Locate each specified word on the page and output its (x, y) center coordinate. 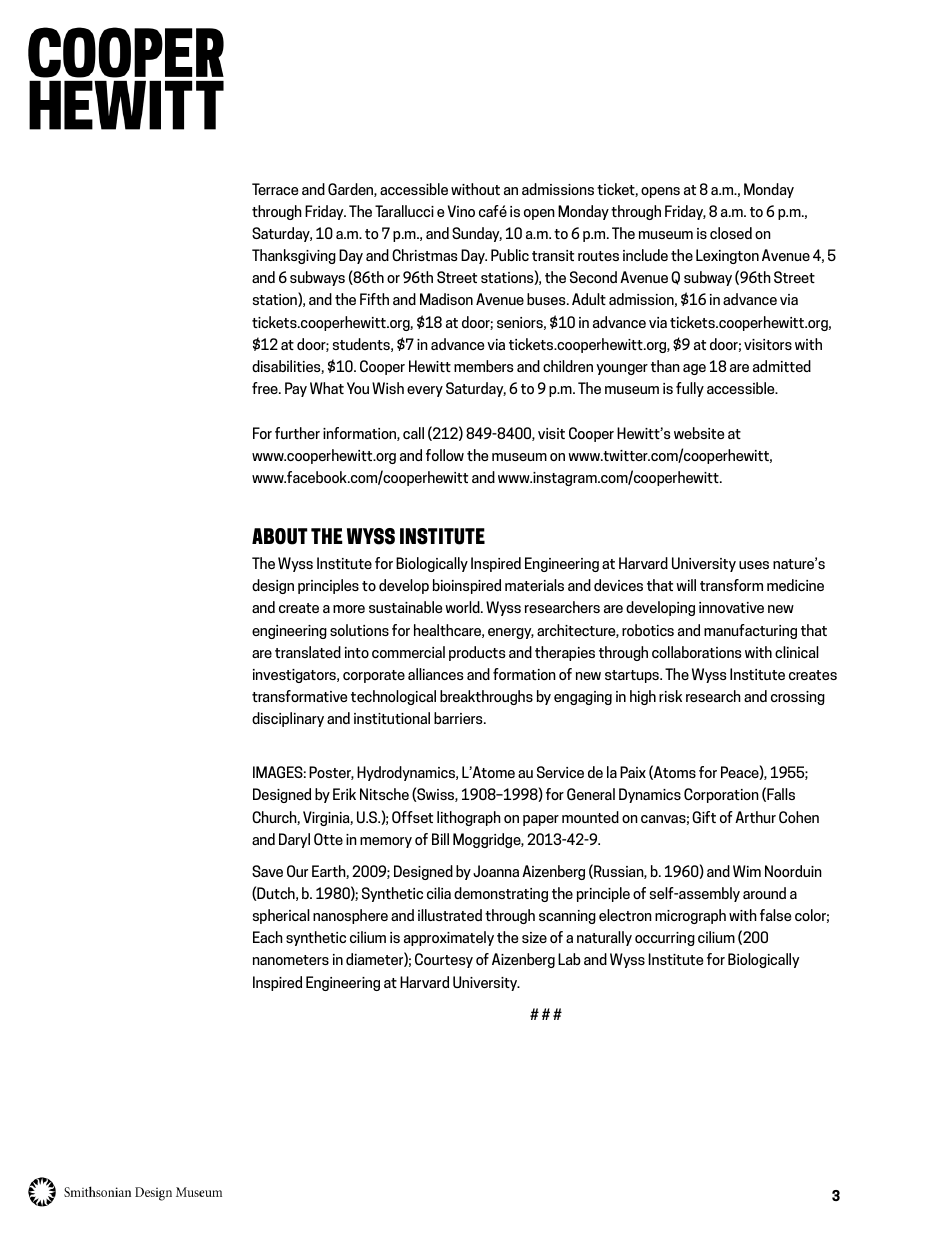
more (349, 609)
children (568, 366)
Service (560, 772)
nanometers (291, 960)
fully (690, 389)
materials (534, 585)
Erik (344, 794)
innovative (731, 607)
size (534, 937)
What (327, 388)
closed (731, 233)
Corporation (721, 795)
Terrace (275, 189)
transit (553, 255)
